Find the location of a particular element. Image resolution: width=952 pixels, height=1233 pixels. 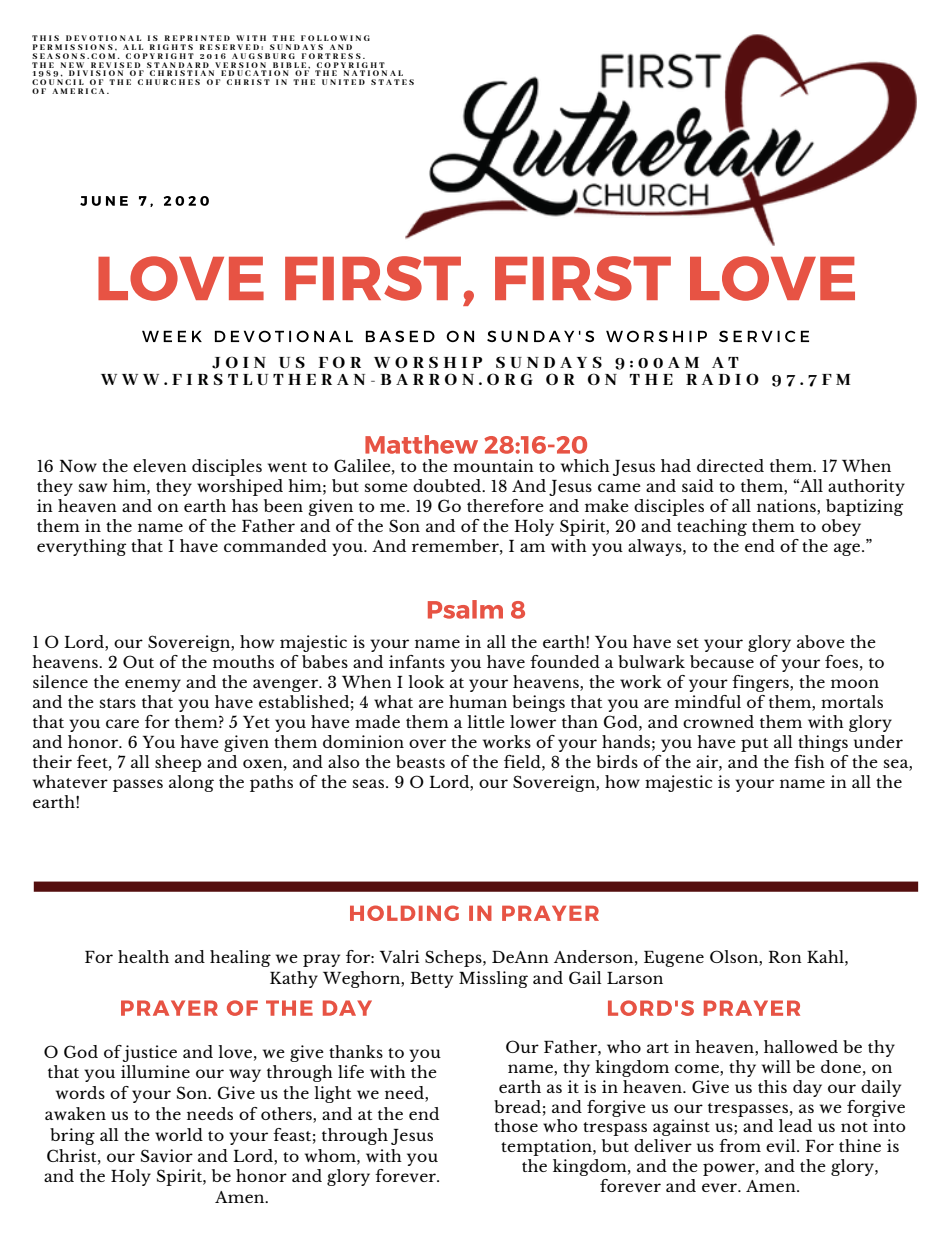

along is located at coordinates (191, 783).
